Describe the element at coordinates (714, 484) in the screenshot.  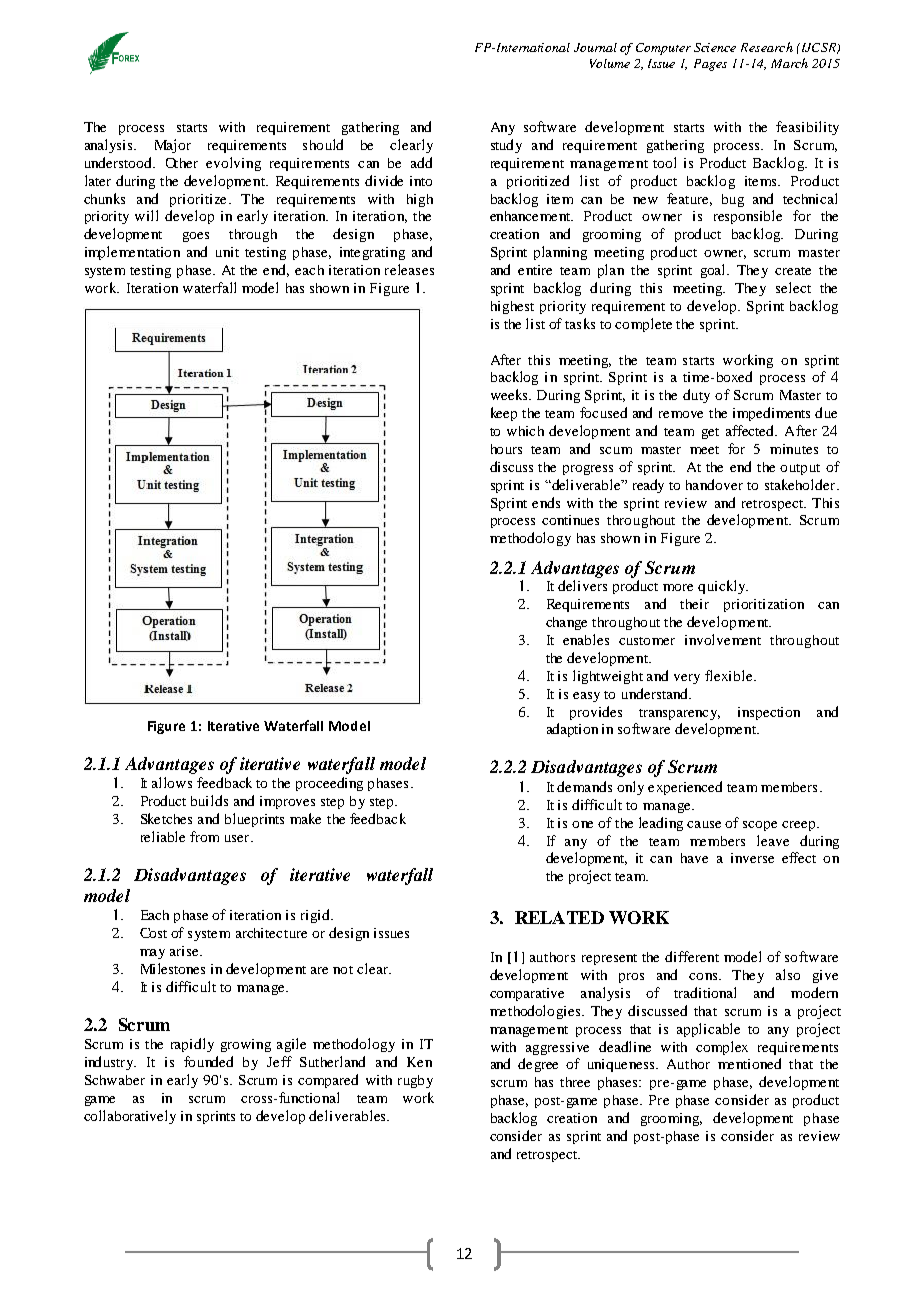
I see `handover` at that location.
